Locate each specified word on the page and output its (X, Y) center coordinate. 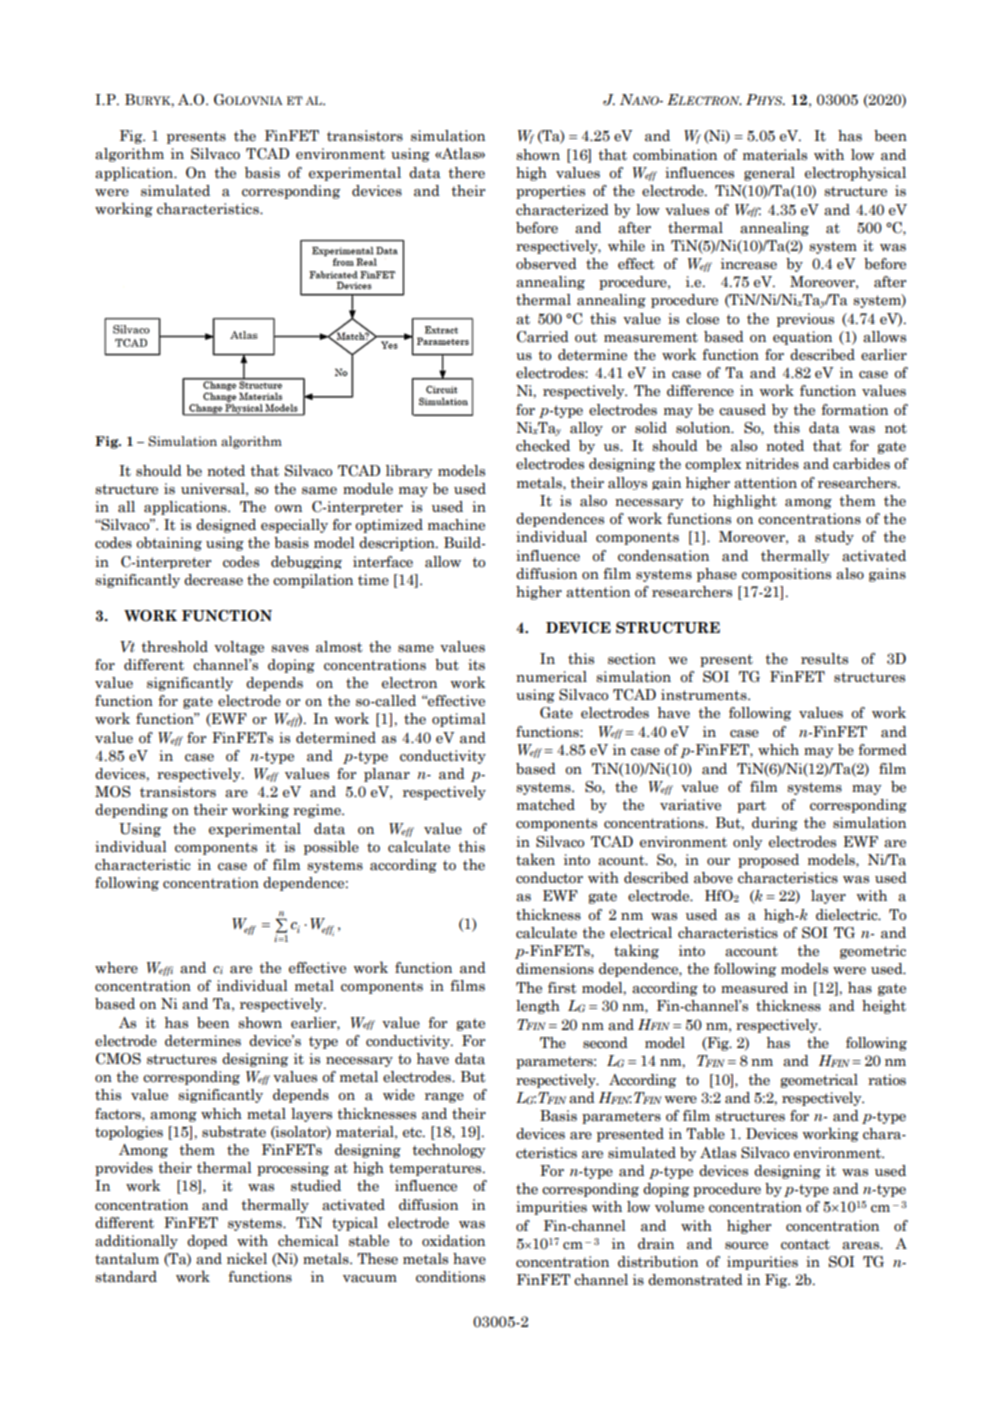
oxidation (453, 1241)
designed (226, 526)
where (116, 968)
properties (550, 192)
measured (754, 988)
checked (543, 445)
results (824, 659)
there (466, 173)
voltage (239, 648)
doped (207, 1242)
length (538, 1007)
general (769, 174)
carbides (861, 464)
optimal (459, 720)
